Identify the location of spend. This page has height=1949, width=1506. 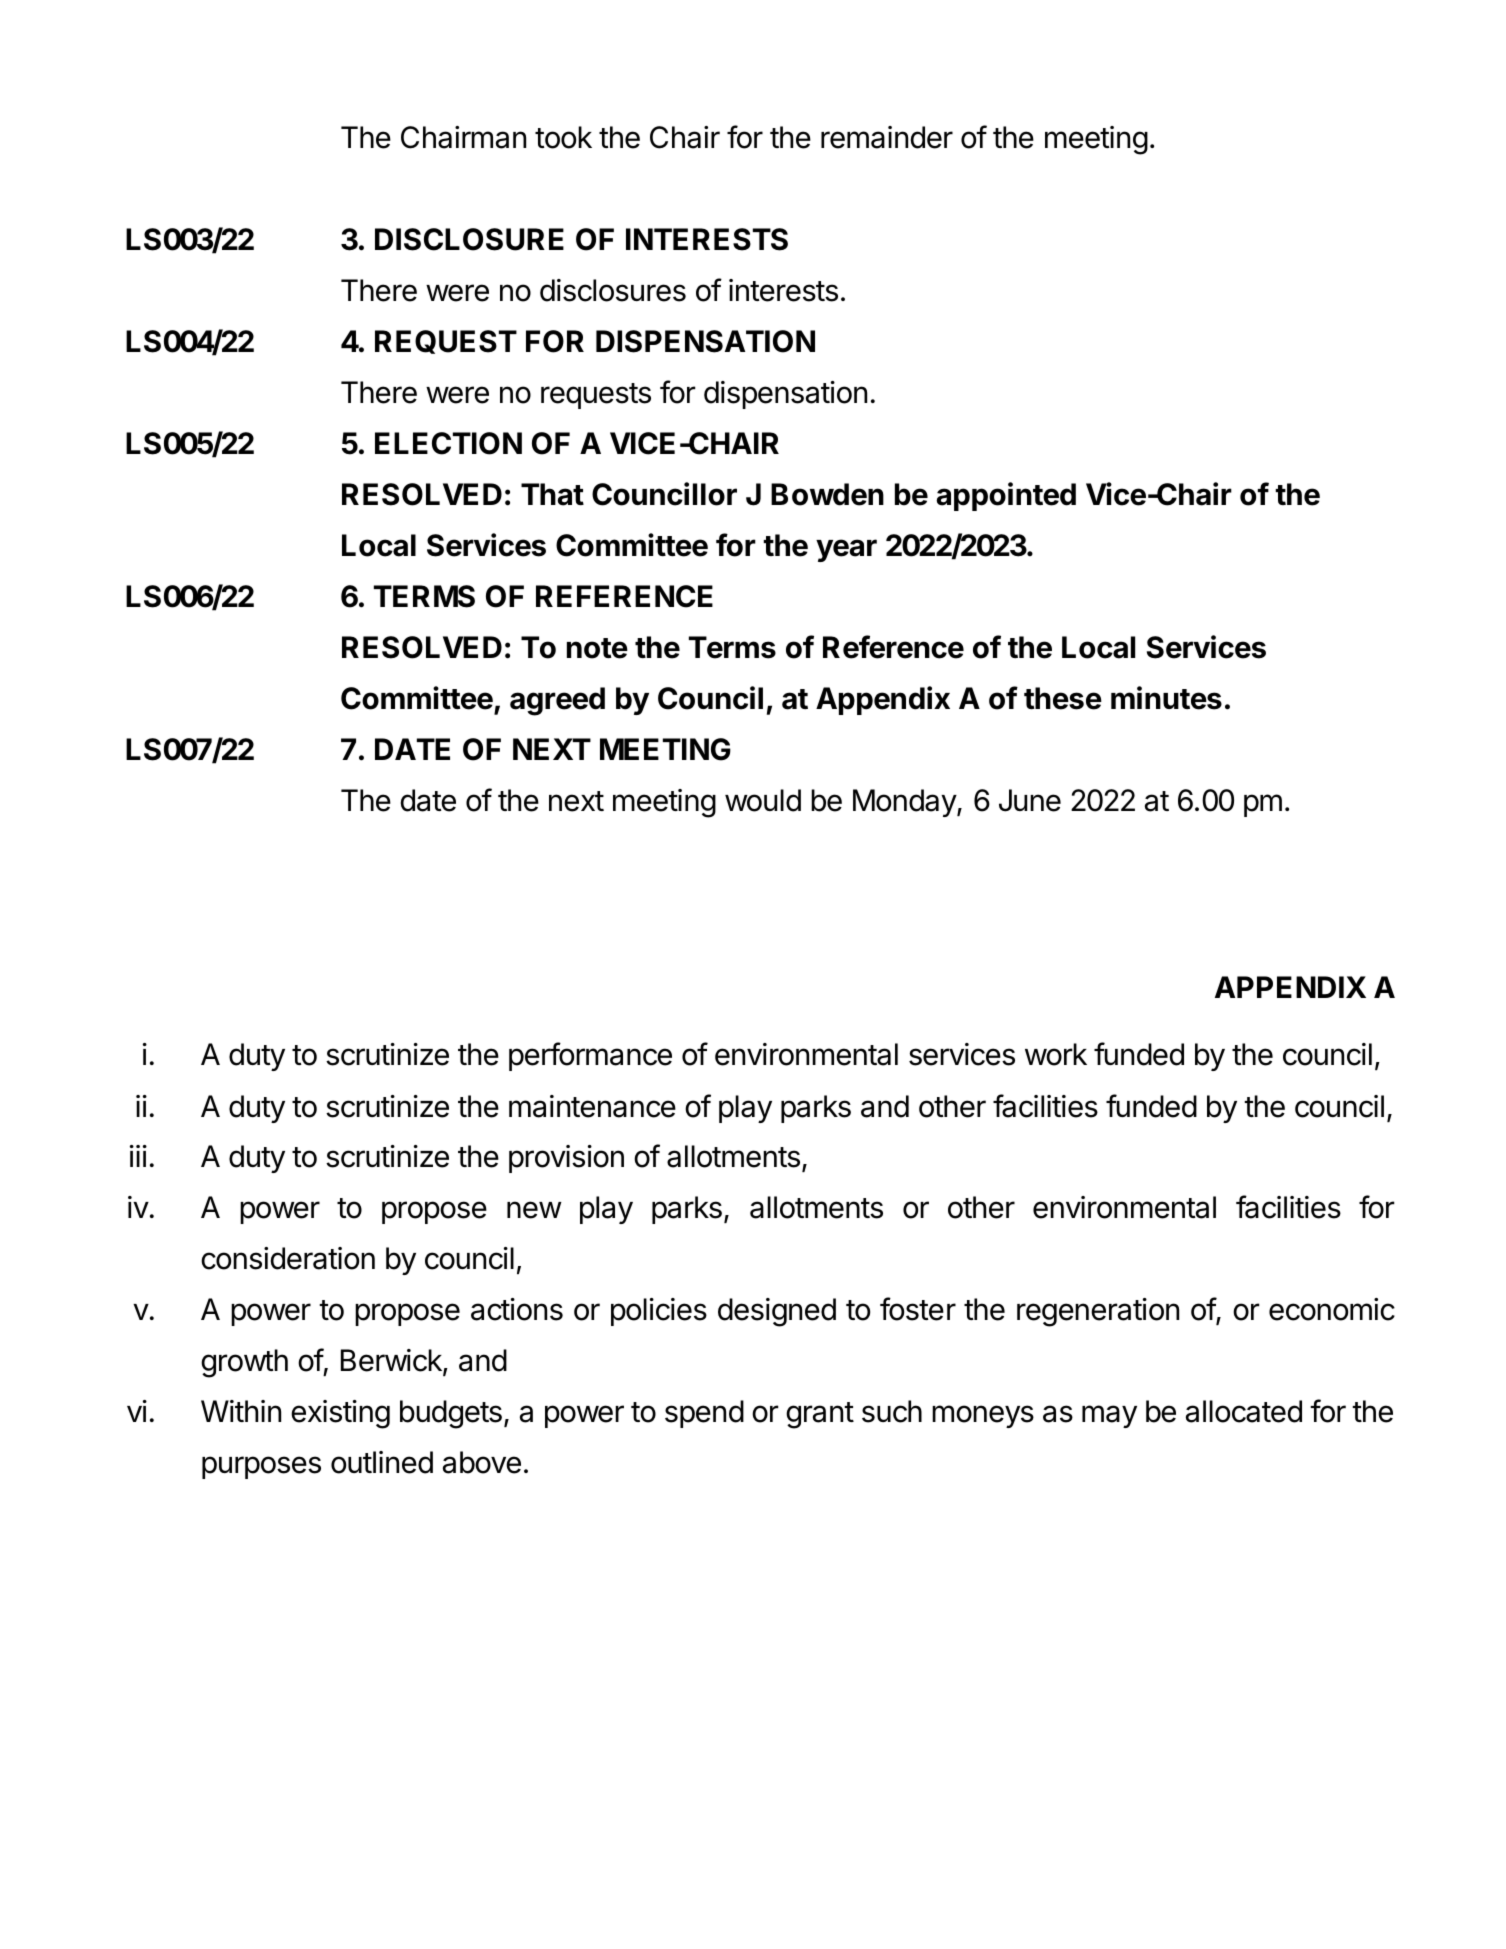
(704, 1414).
